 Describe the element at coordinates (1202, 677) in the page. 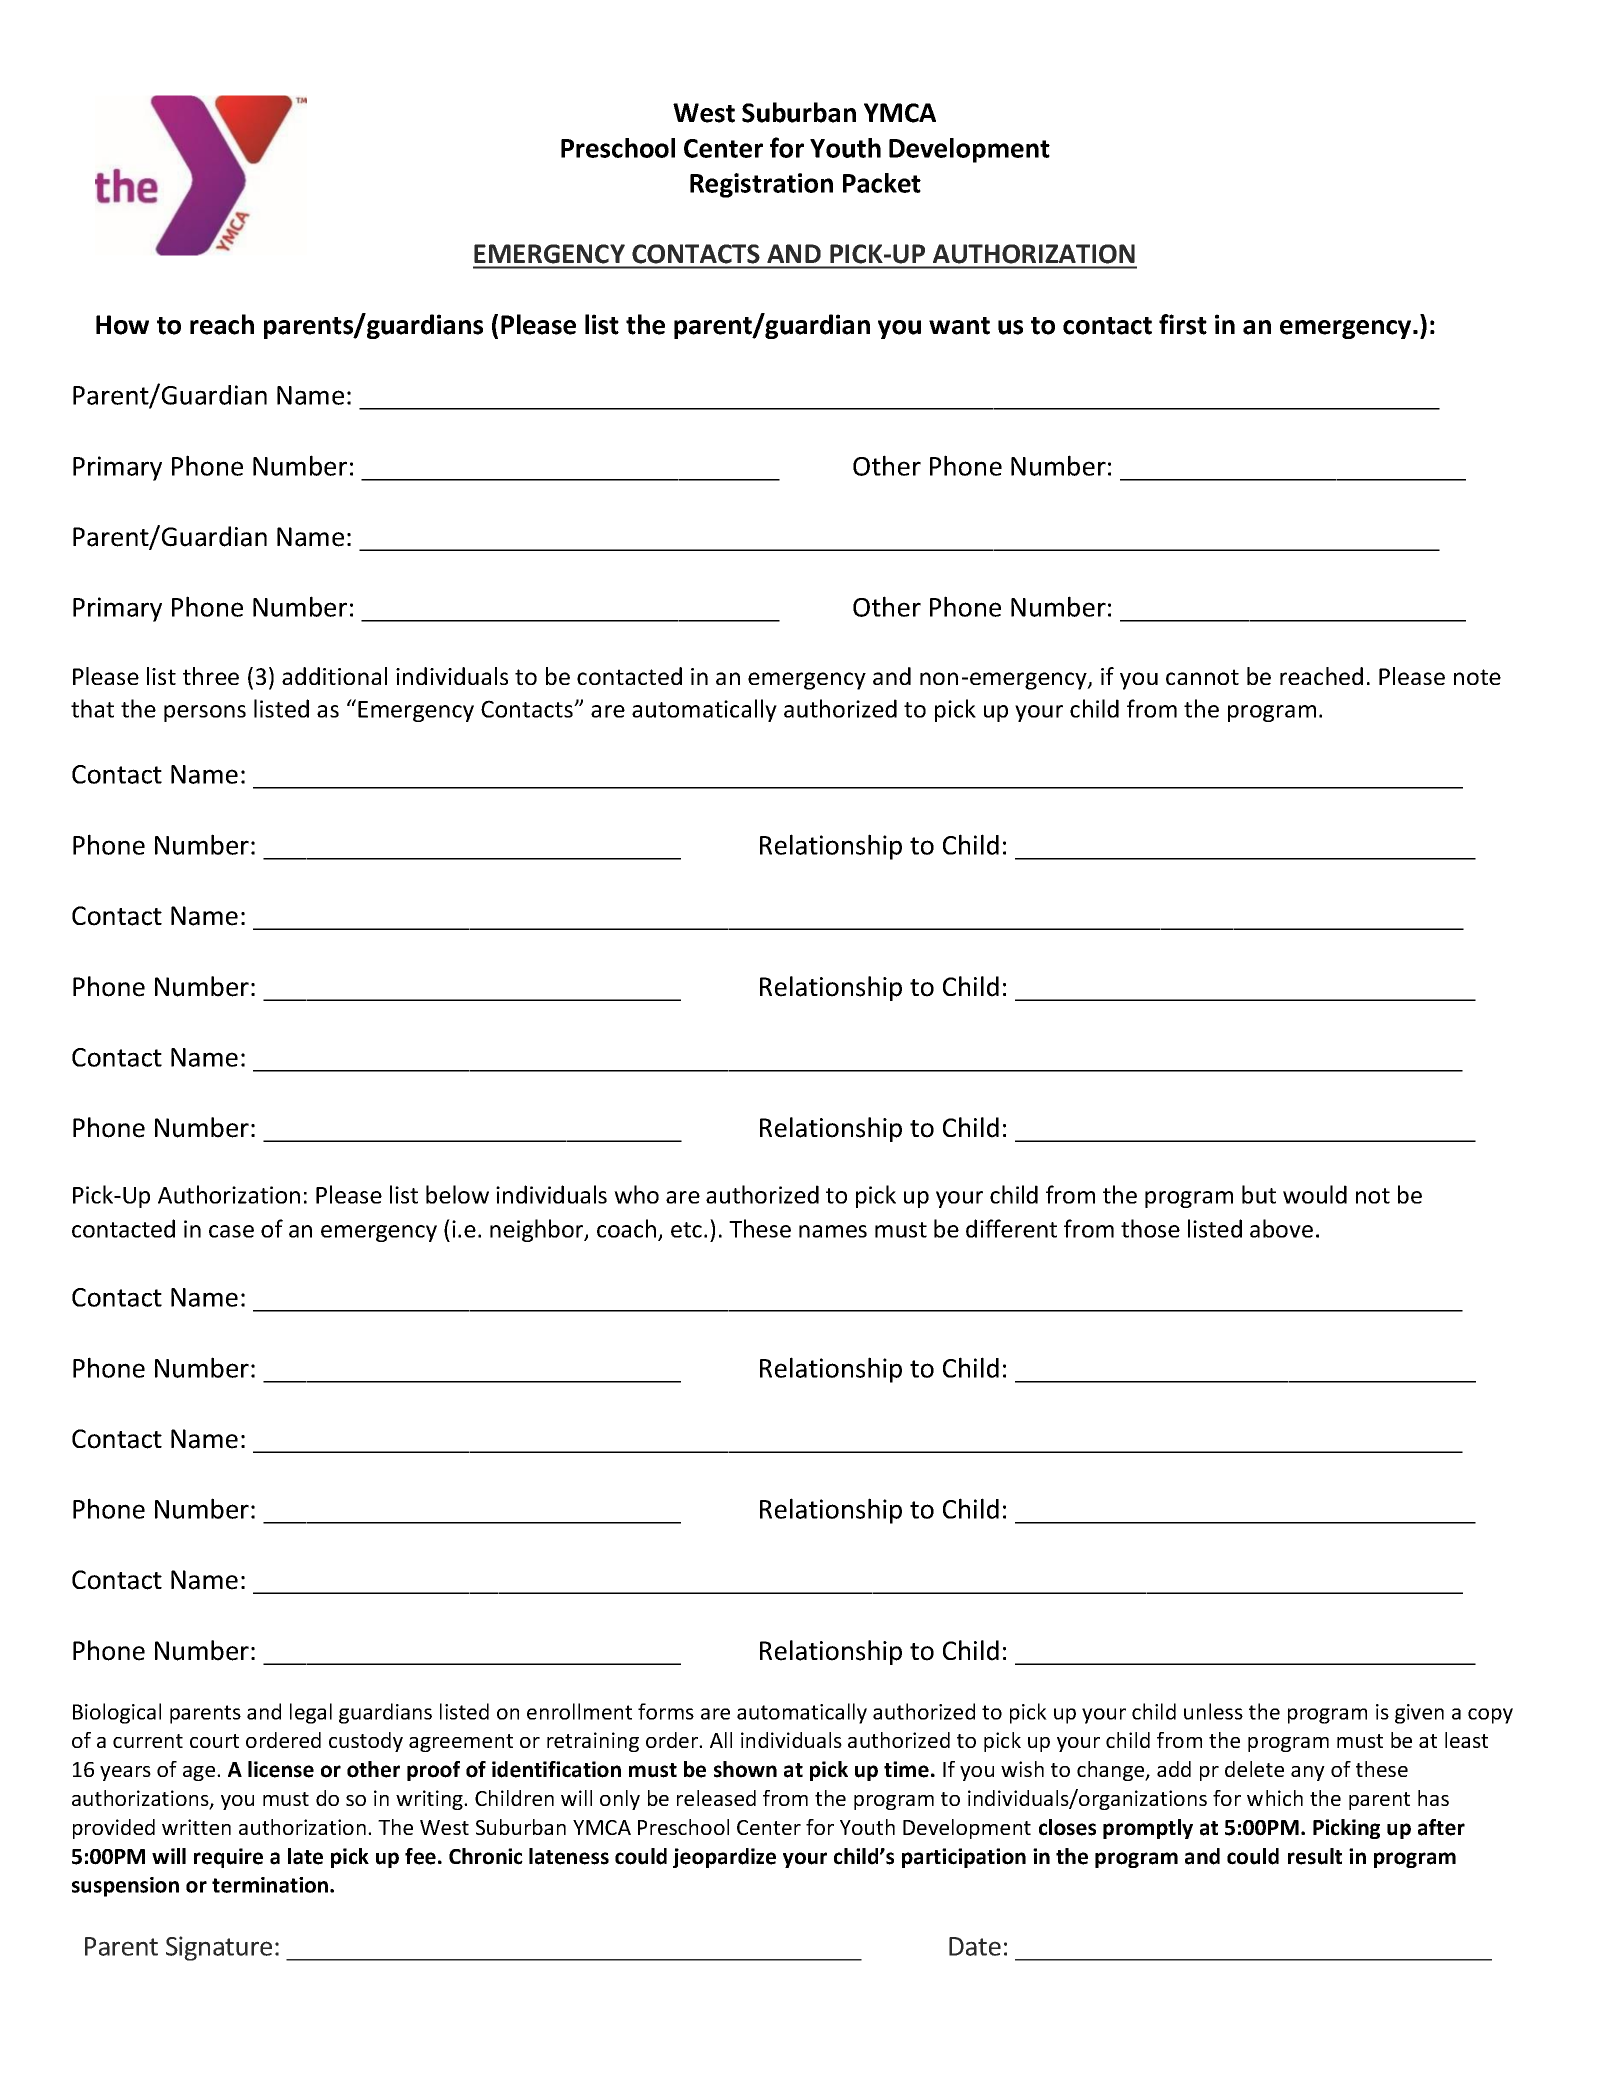

I see `cannot` at that location.
